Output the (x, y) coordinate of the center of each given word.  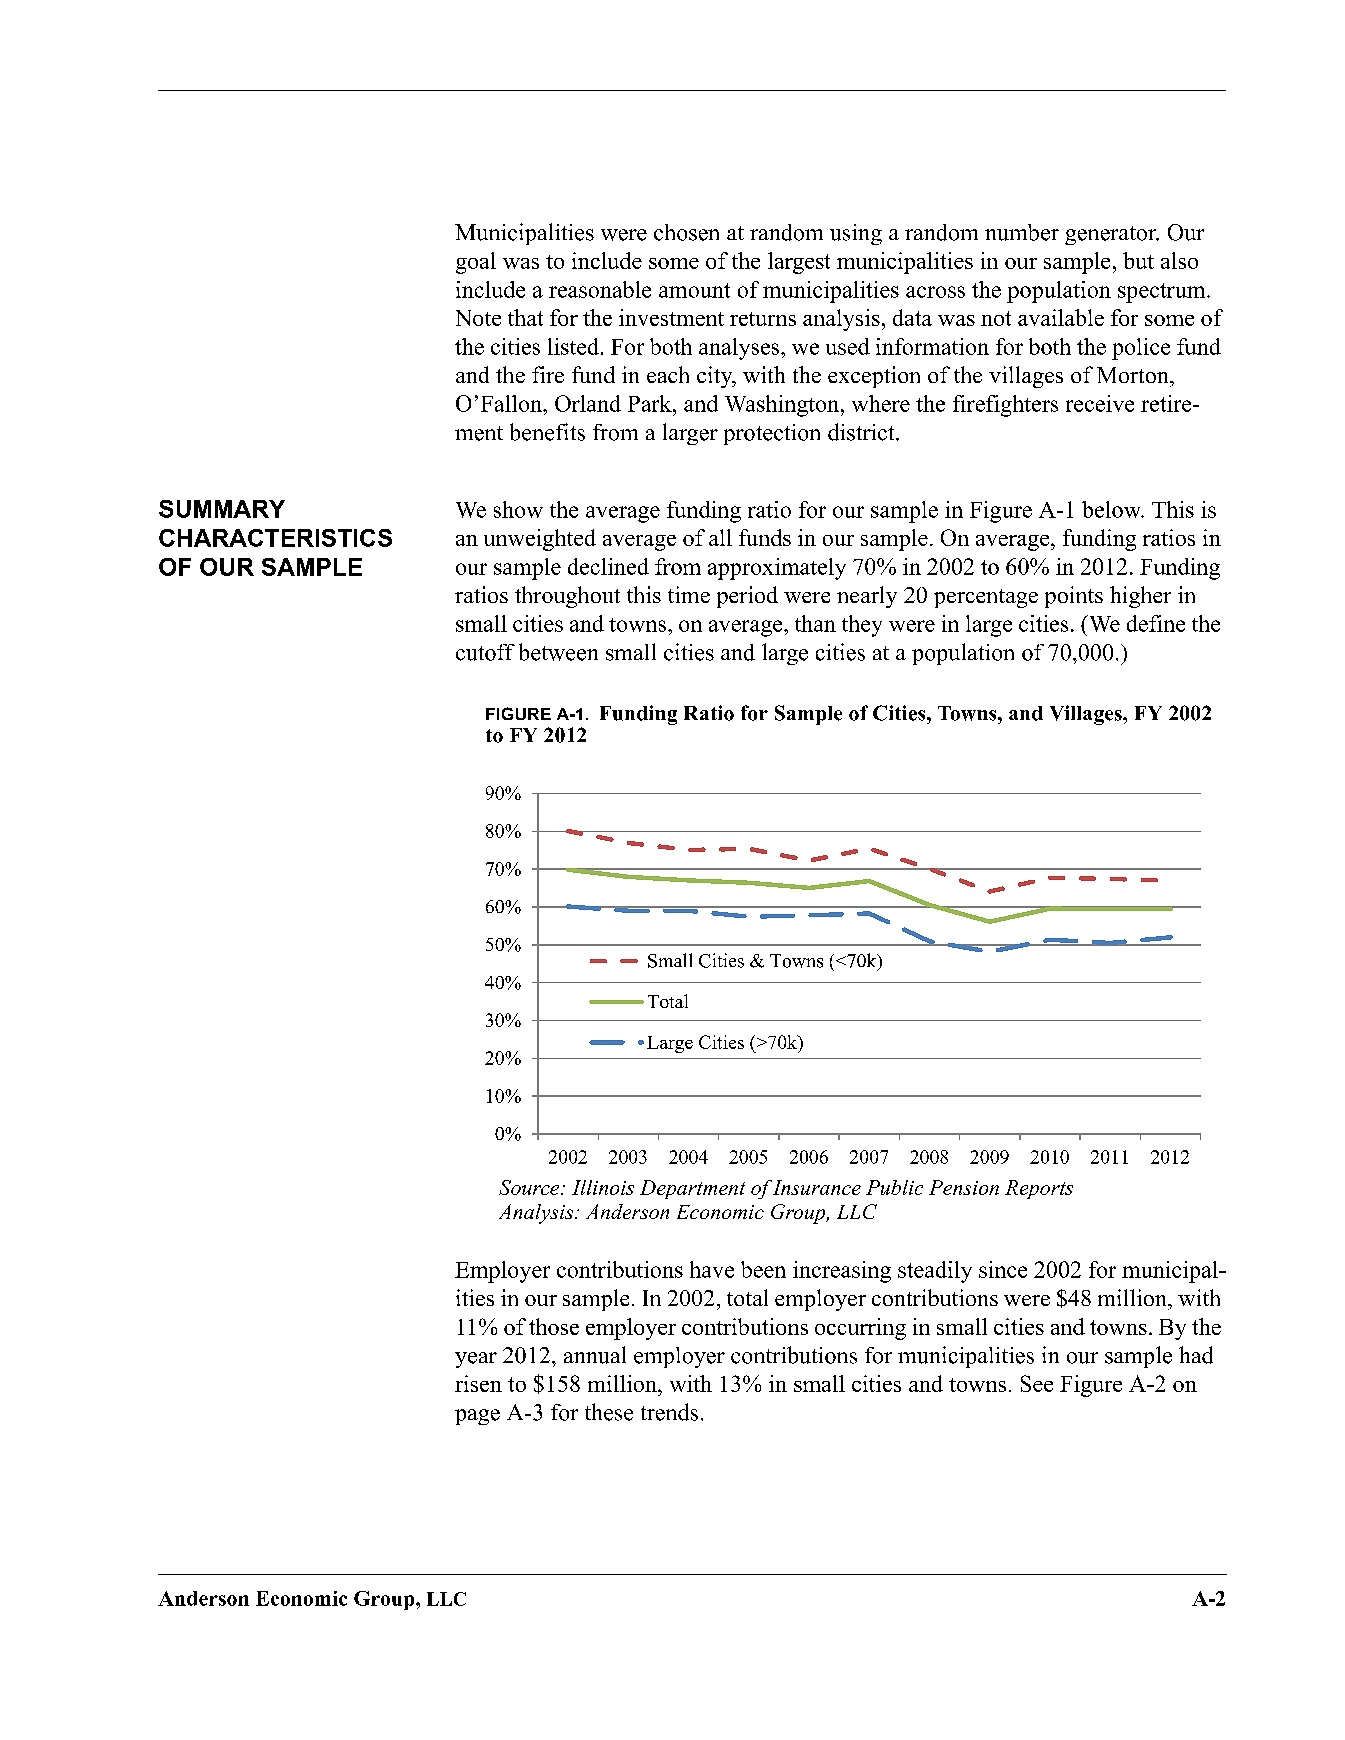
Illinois (603, 1187)
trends (669, 1412)
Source (530, 1187)
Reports (1039, 1189)
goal (476, 263)
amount (694, 290)
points (1074, 597)
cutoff (485, 652)
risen (478, 1383)
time (689, 594)
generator (1112, 235)
